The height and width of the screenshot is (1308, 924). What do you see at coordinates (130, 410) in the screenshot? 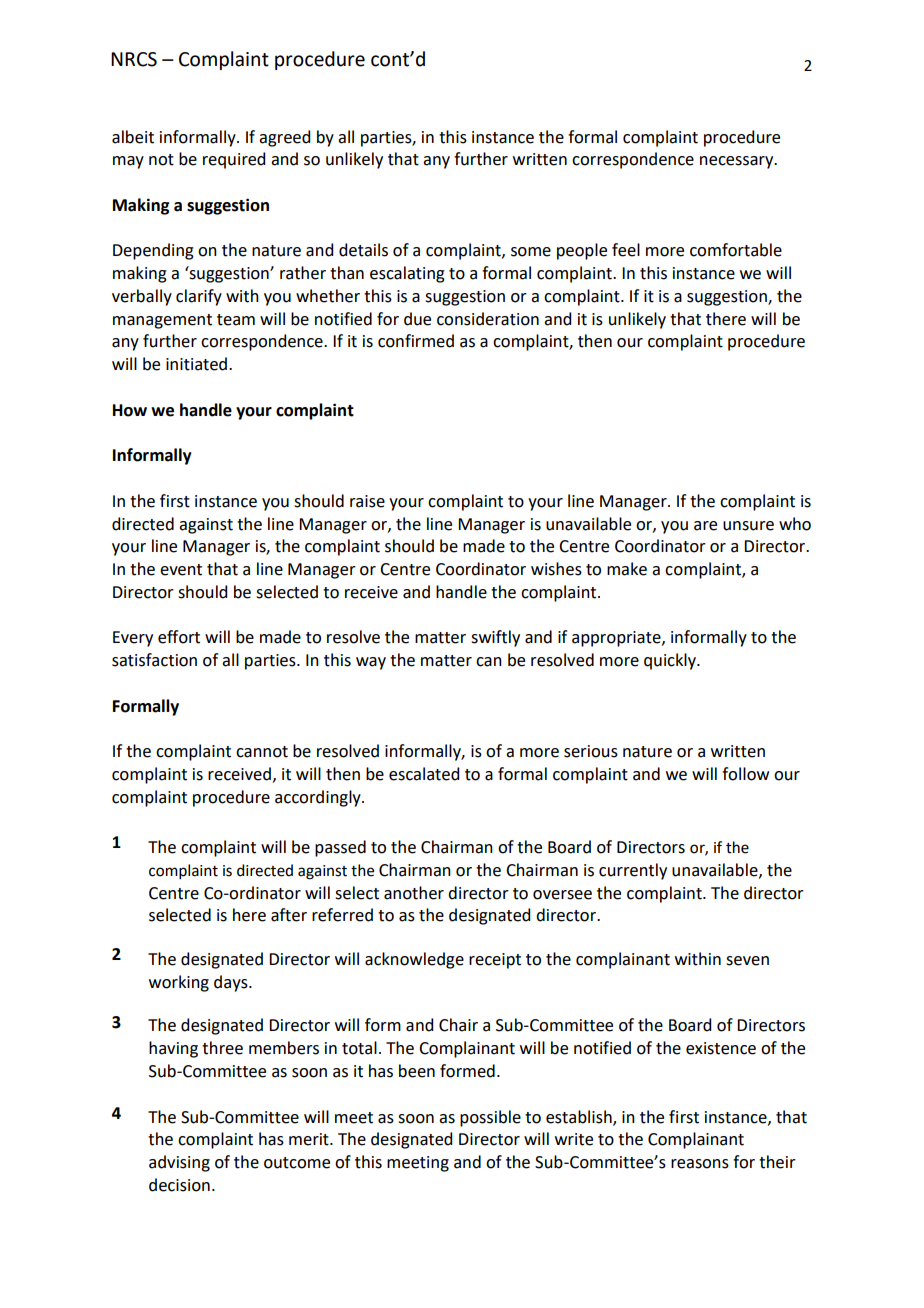
I see `How` at bounding box center [130, 410].
